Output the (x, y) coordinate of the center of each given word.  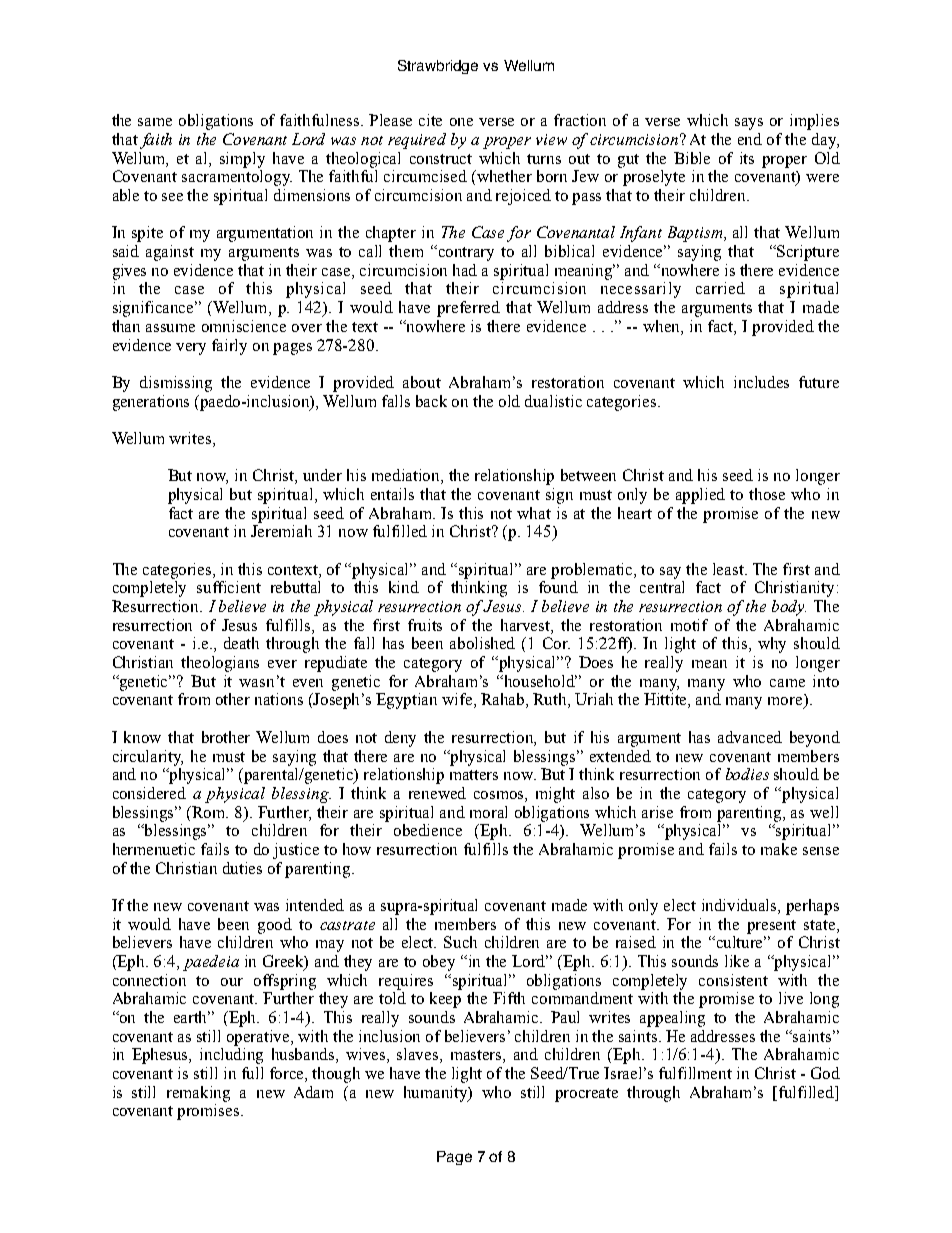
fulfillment (695, 1073)
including (231, 1056)
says (749, 124)
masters (477, 1056)
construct (441, 159)
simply (242, 160)
